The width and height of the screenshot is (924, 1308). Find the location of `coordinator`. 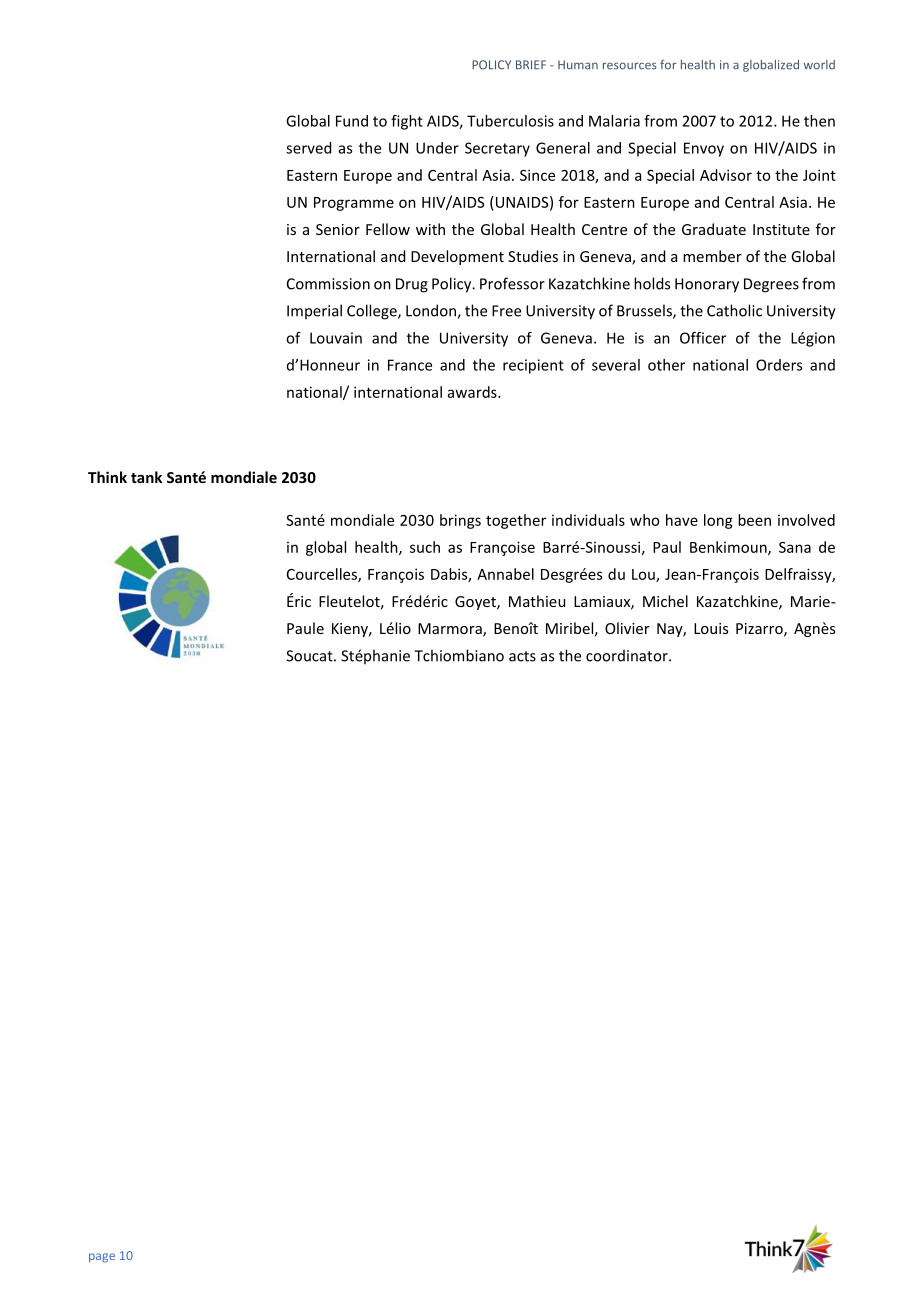

coordinator is located at coordinates (628, 656).
